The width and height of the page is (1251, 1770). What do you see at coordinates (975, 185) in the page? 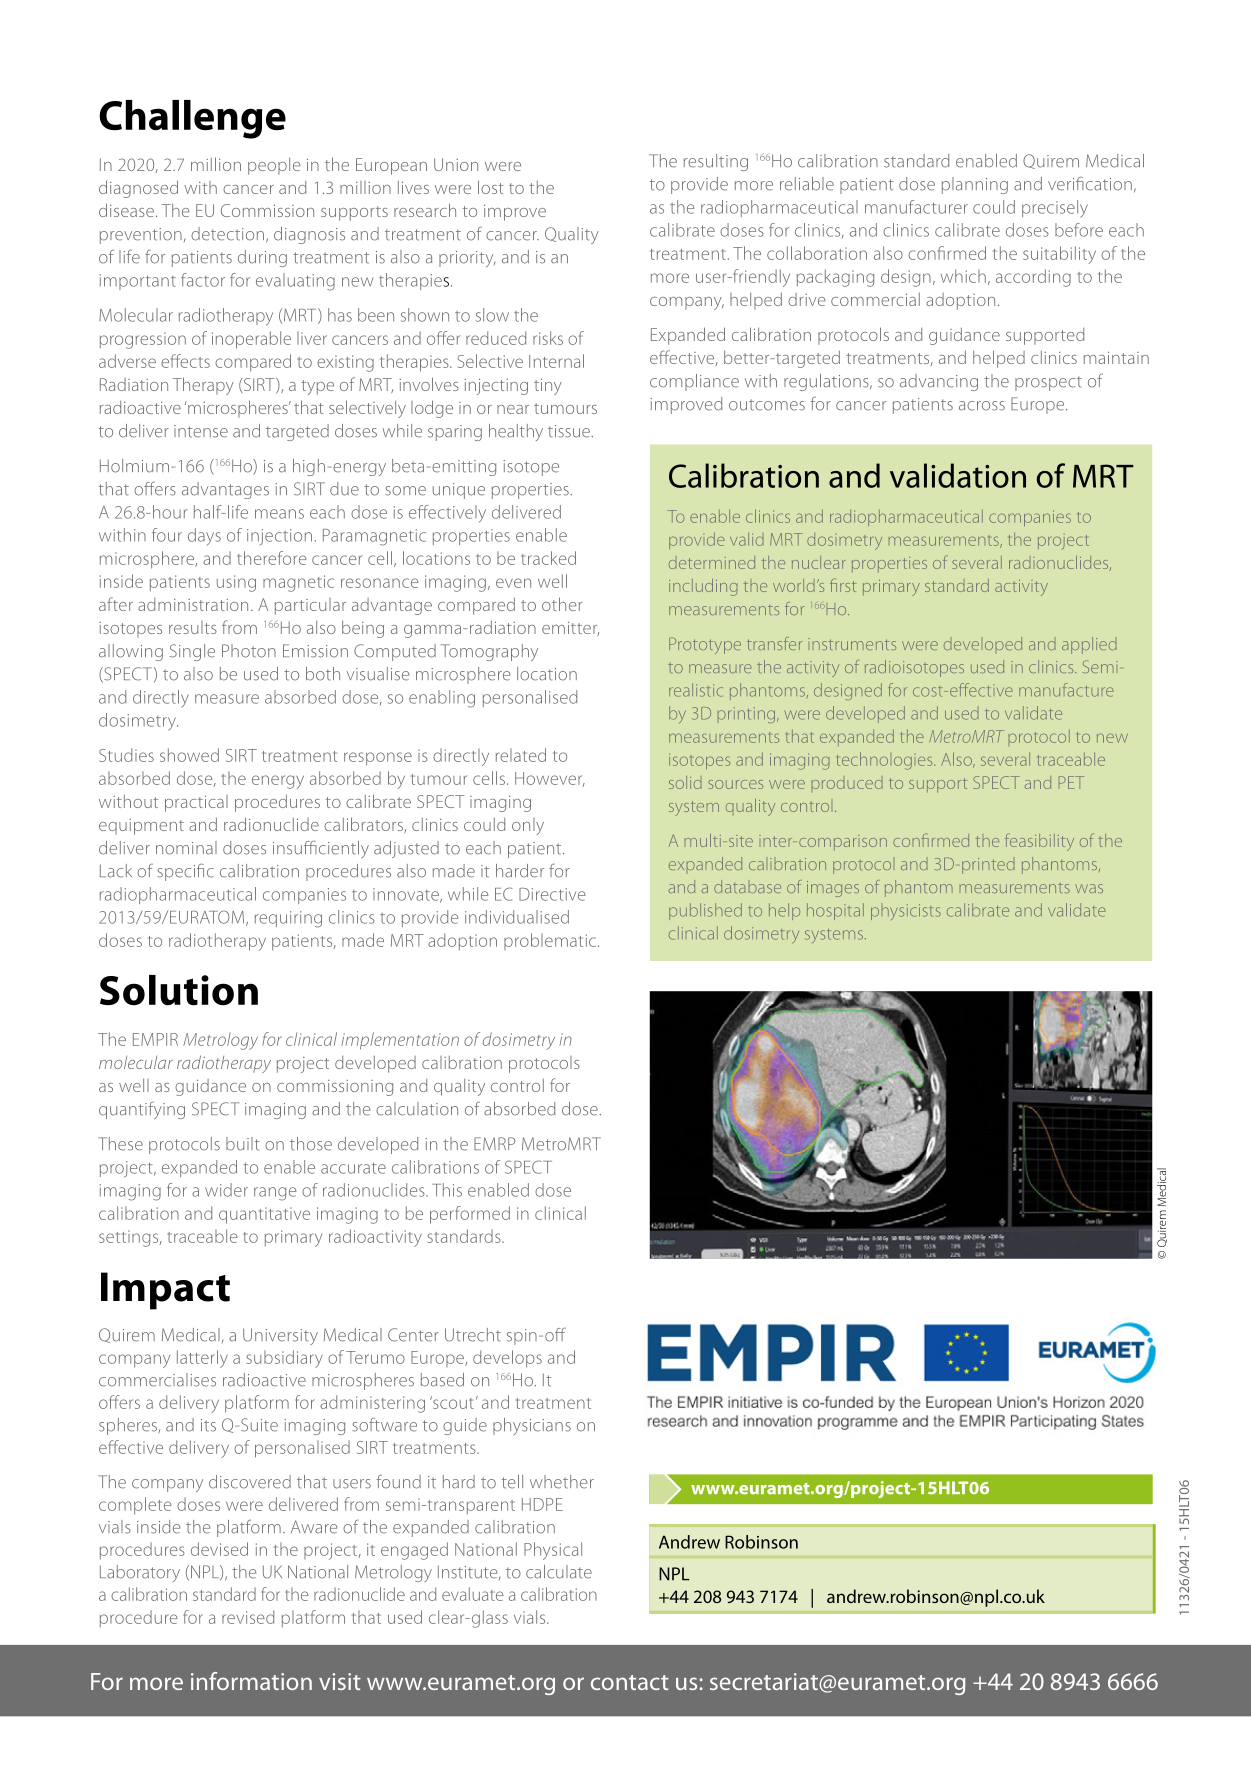
I see `planning` at bounding box center [975, 185].
